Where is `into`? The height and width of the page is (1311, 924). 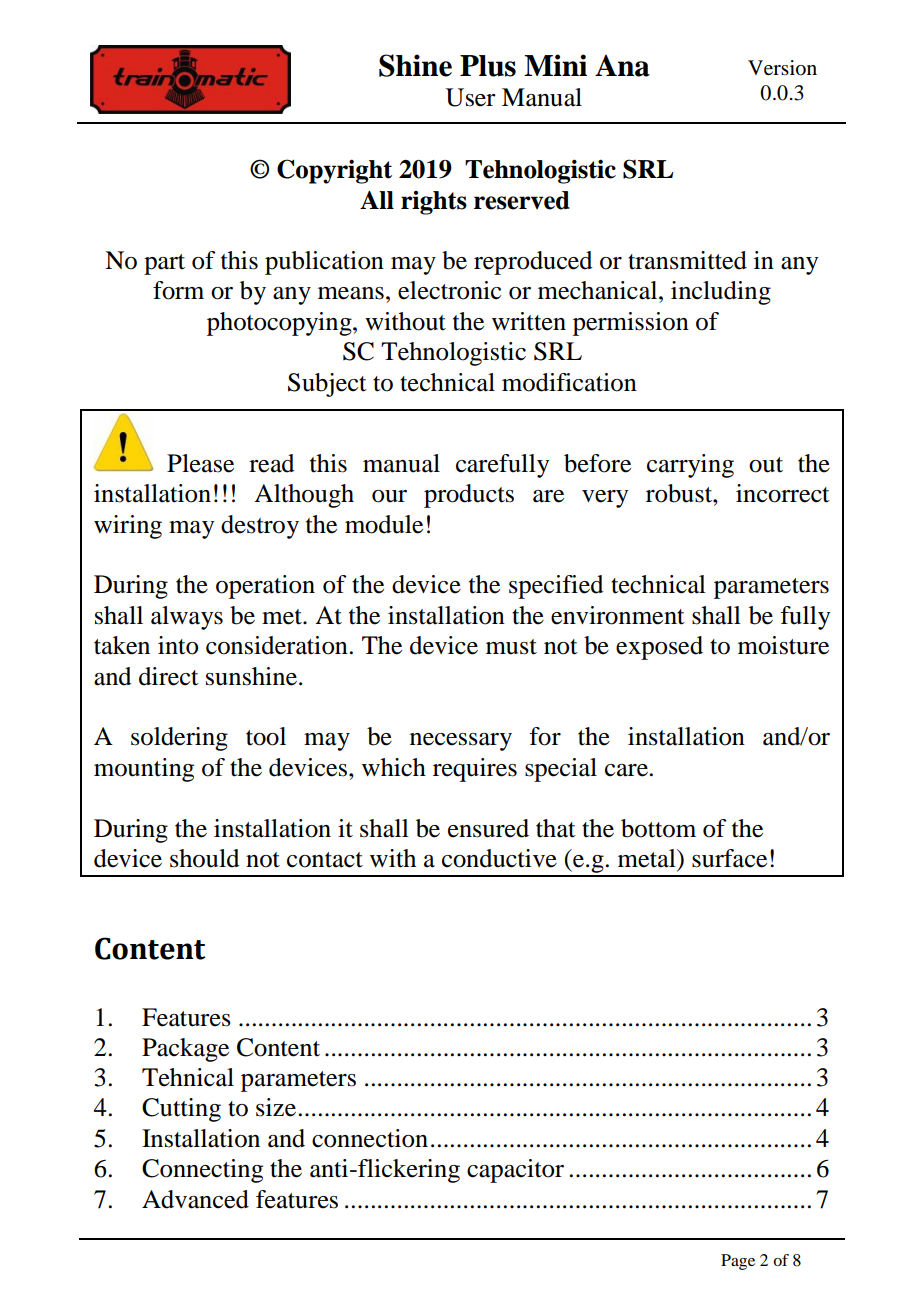 into is located at coordinates (178, 645).
